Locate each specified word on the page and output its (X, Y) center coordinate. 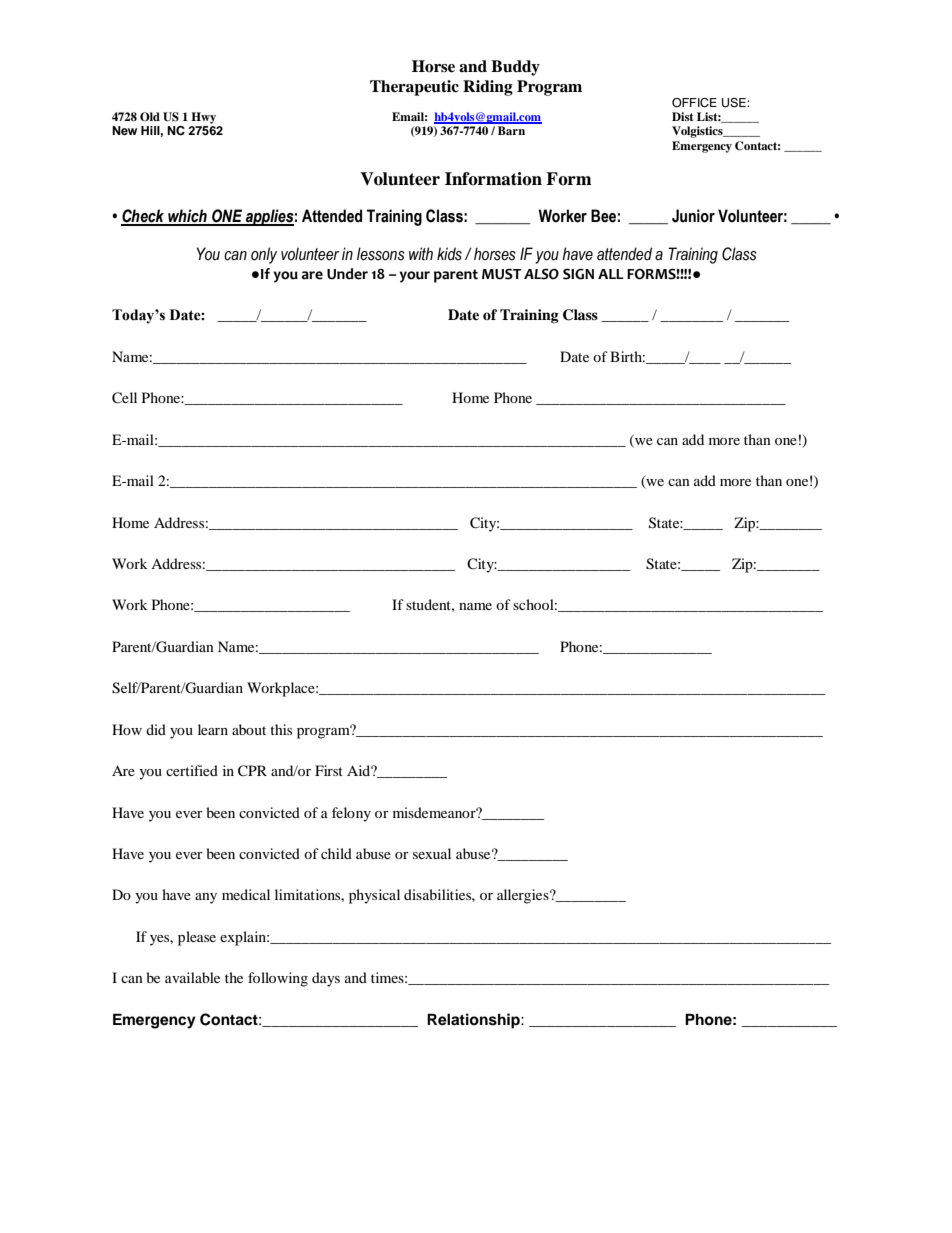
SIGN (578, 274)
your (414, 277)
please (197, 938)
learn (213, 729)
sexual (432, 853)
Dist (682, 116)
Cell (124, 398)
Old (150, 116)
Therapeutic (414, 88)
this (281, 729)
